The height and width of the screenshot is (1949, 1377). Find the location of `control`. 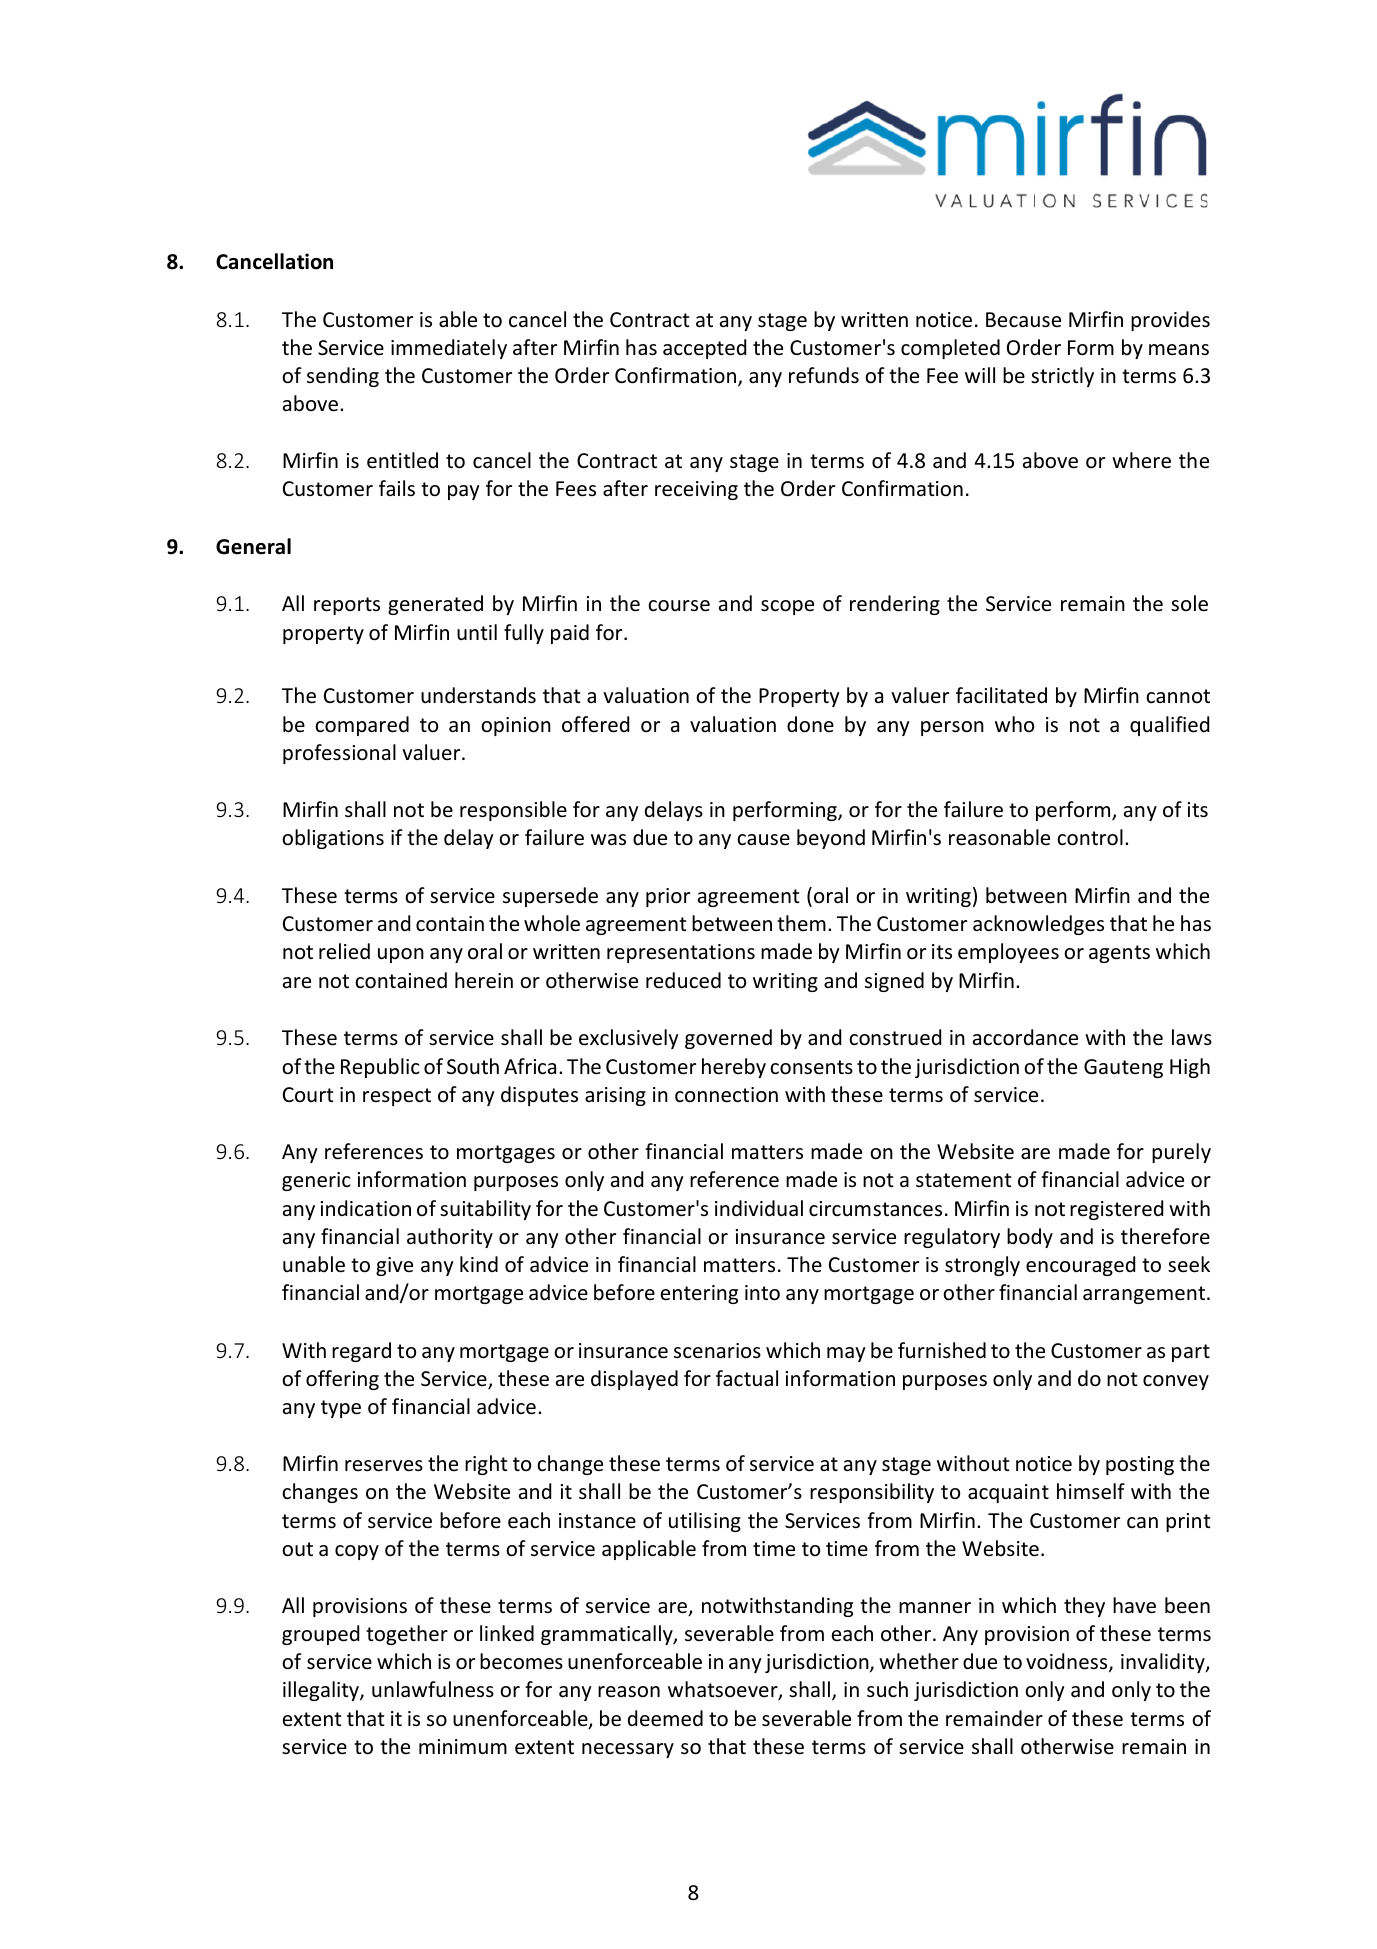

control is located at coordinates (1090, 837).
